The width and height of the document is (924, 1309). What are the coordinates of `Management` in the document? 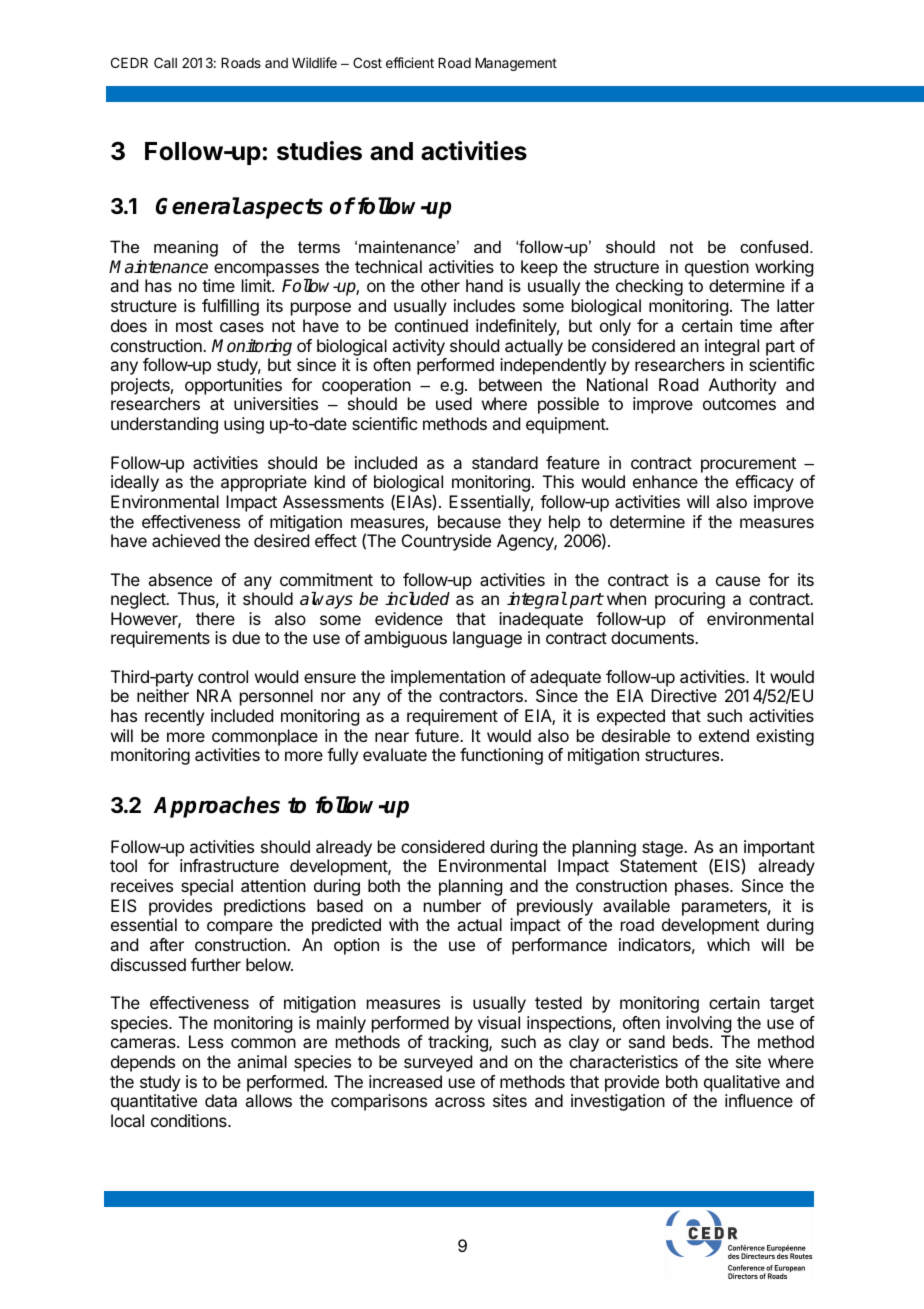 It's located at (516, 64).
